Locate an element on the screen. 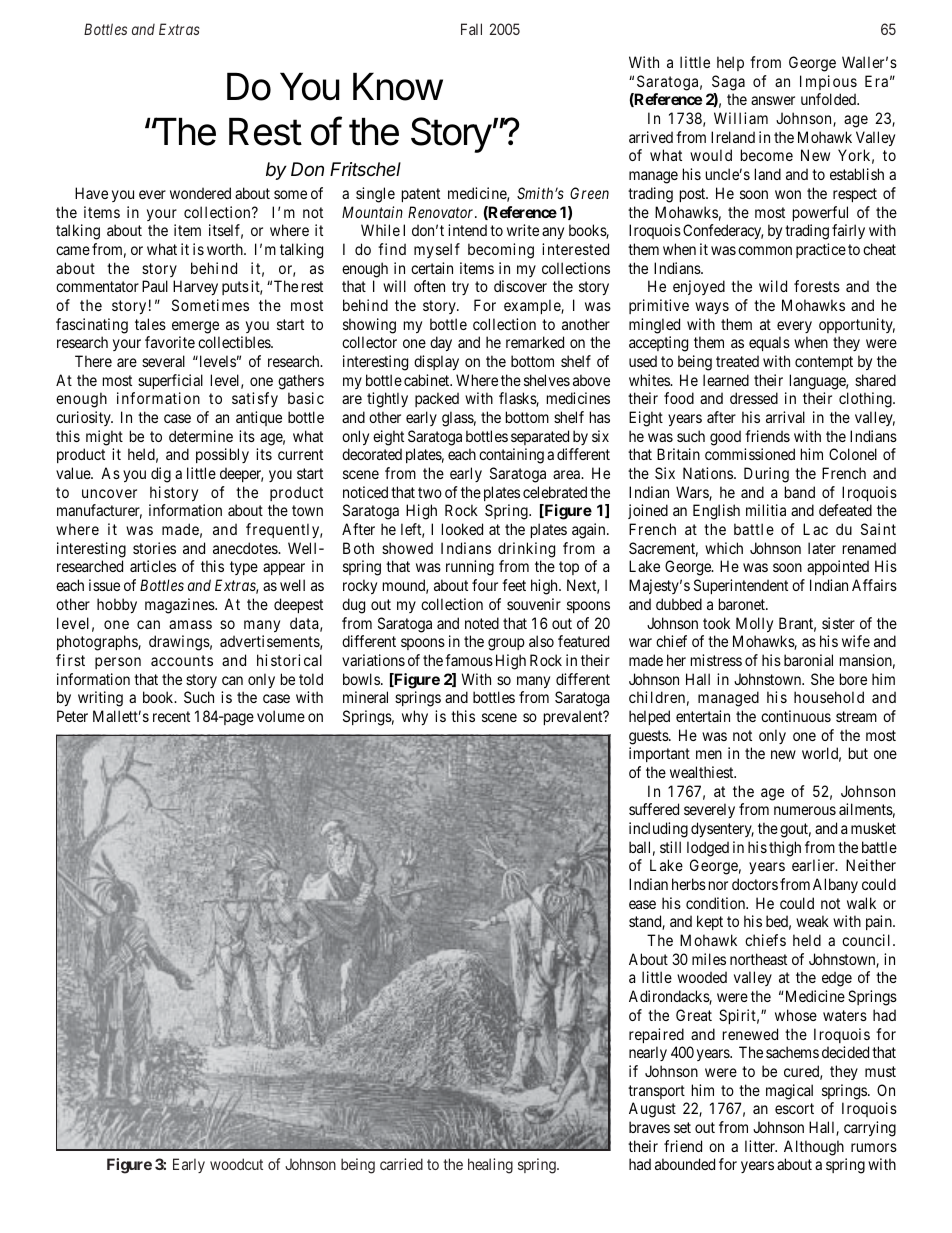 This screenshot has height=1233, width=952. containing is located at coordinates (511, 456).
